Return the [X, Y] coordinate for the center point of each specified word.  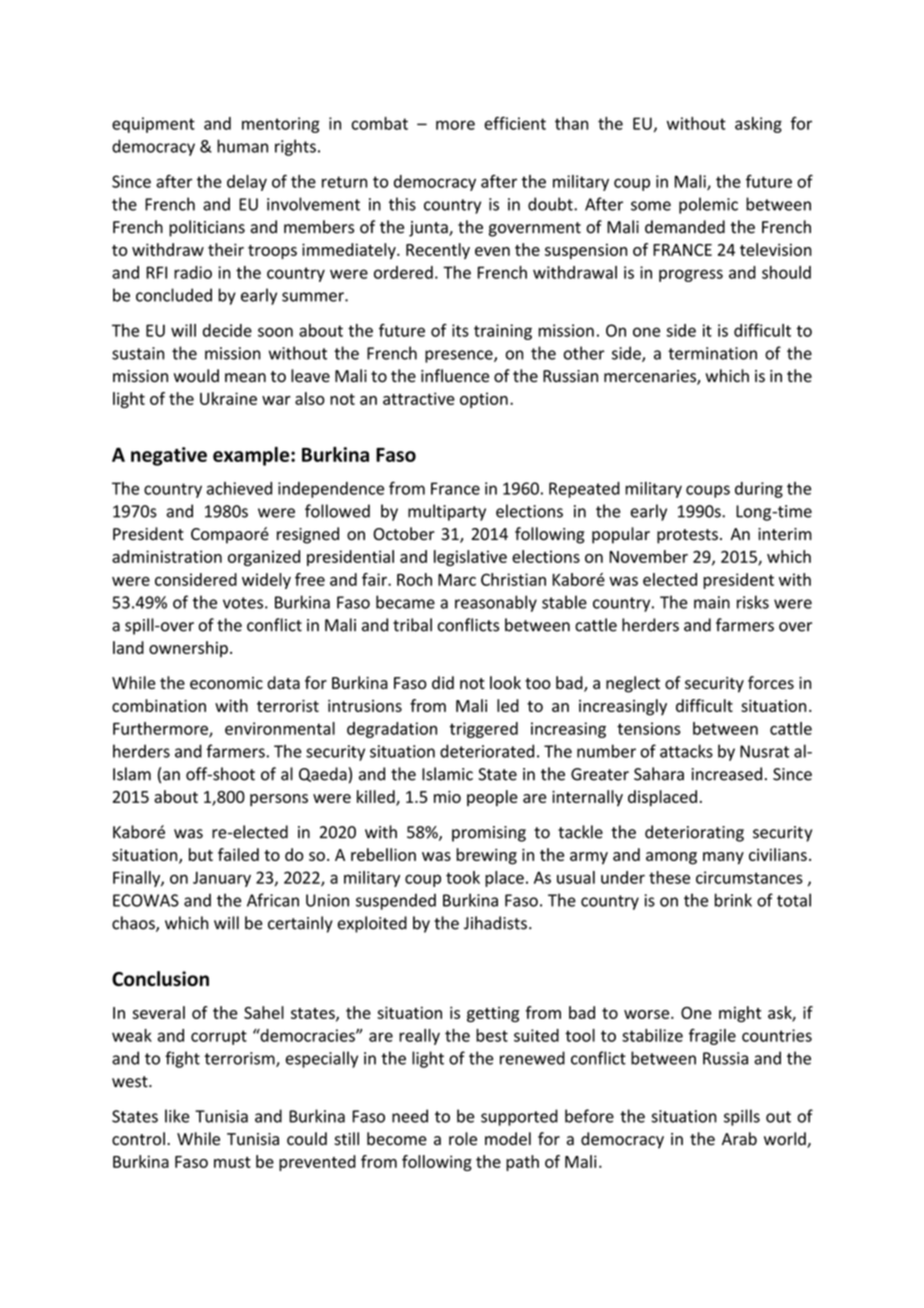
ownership [188, 649]
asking [758, 125]
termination [712, 353]
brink [733, 900]
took [463, 877]
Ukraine [228, 398]
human [242, 146]
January [222, 879]
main [712, 602]
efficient [515, 123]
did [443, 682]
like [177, 1116]
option [484, 400]
